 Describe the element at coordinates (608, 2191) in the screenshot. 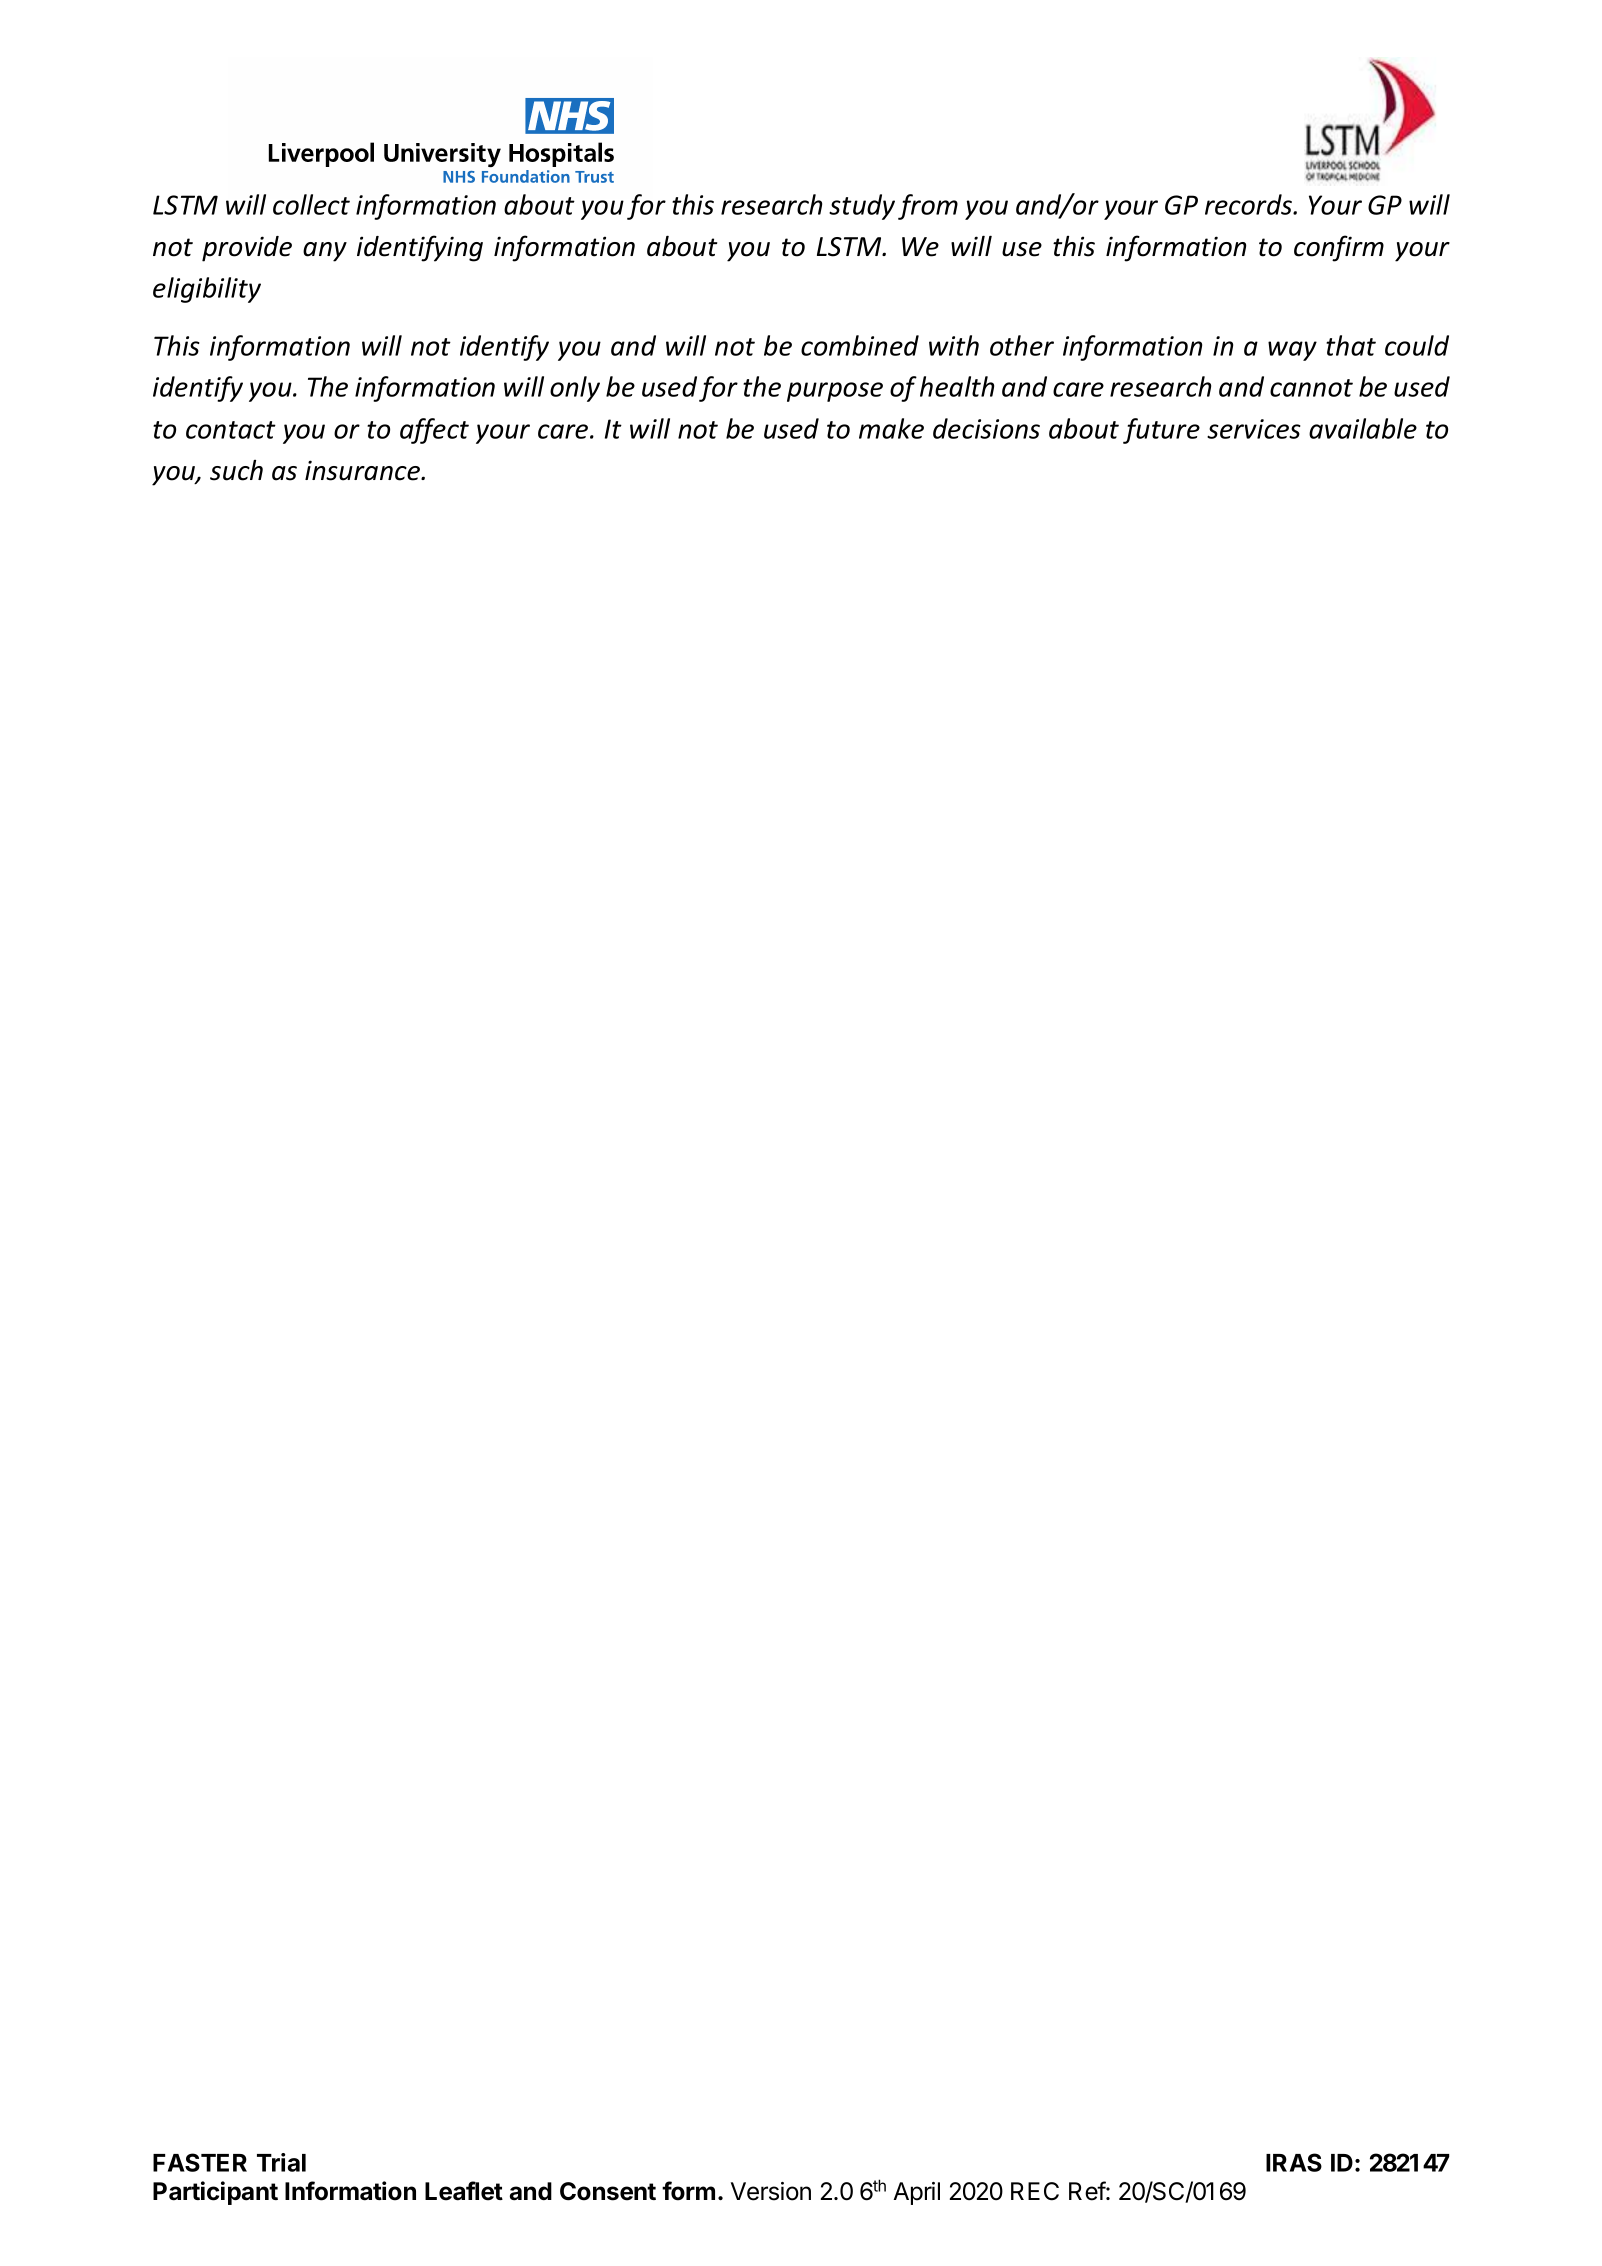

I see `Consent` at that location.
